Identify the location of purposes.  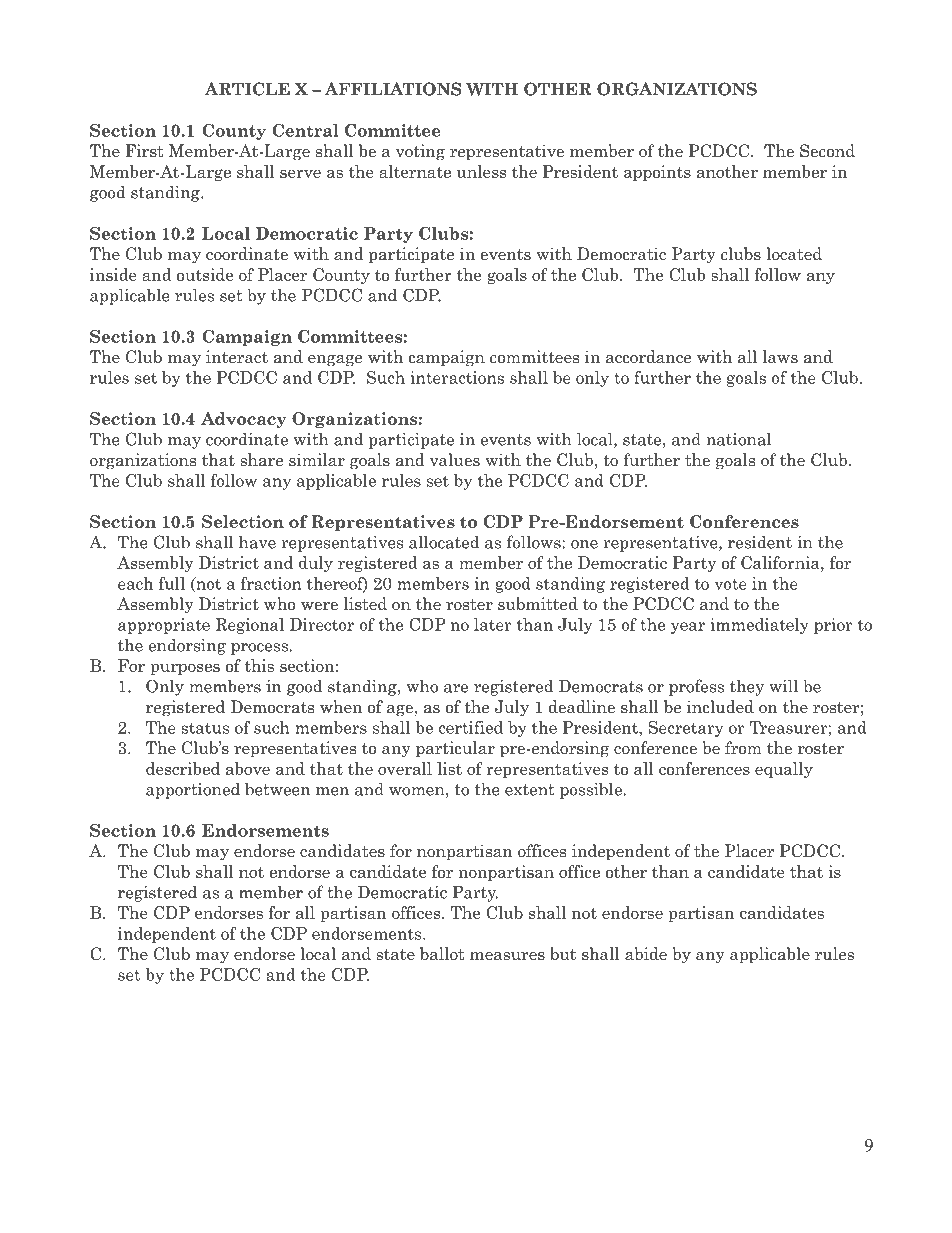
(185, 669).
